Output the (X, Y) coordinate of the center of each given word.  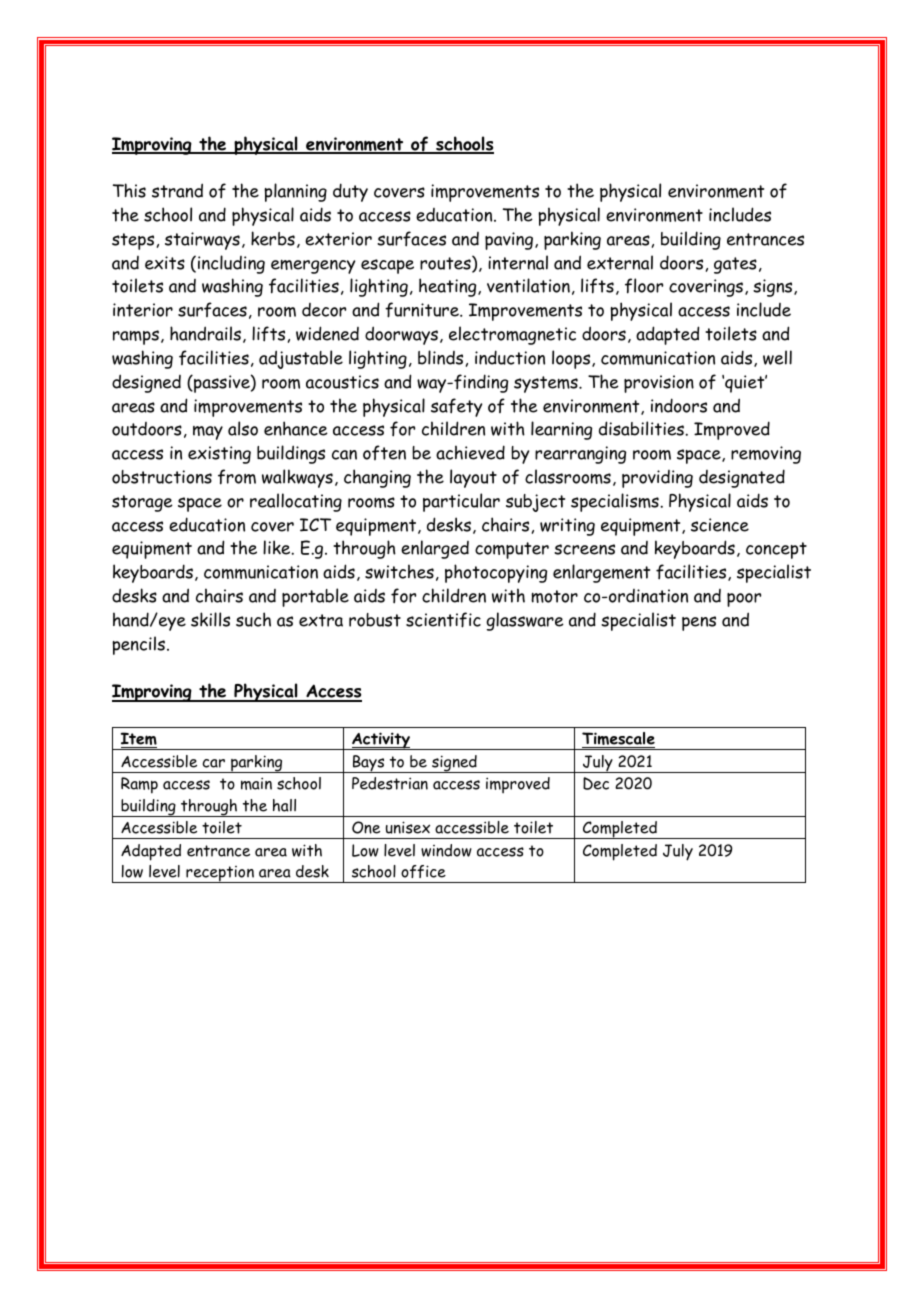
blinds (440, 357)
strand (177, 190)
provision (659, 384)
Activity (381, 741)
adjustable (301, 359)
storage (142, 503)
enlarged (435, 549)
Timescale (618, 740)
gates (735, 265)
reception (220, 874)
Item (139, 740)
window (446, 850)
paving (510, 241)
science (720, 525)
